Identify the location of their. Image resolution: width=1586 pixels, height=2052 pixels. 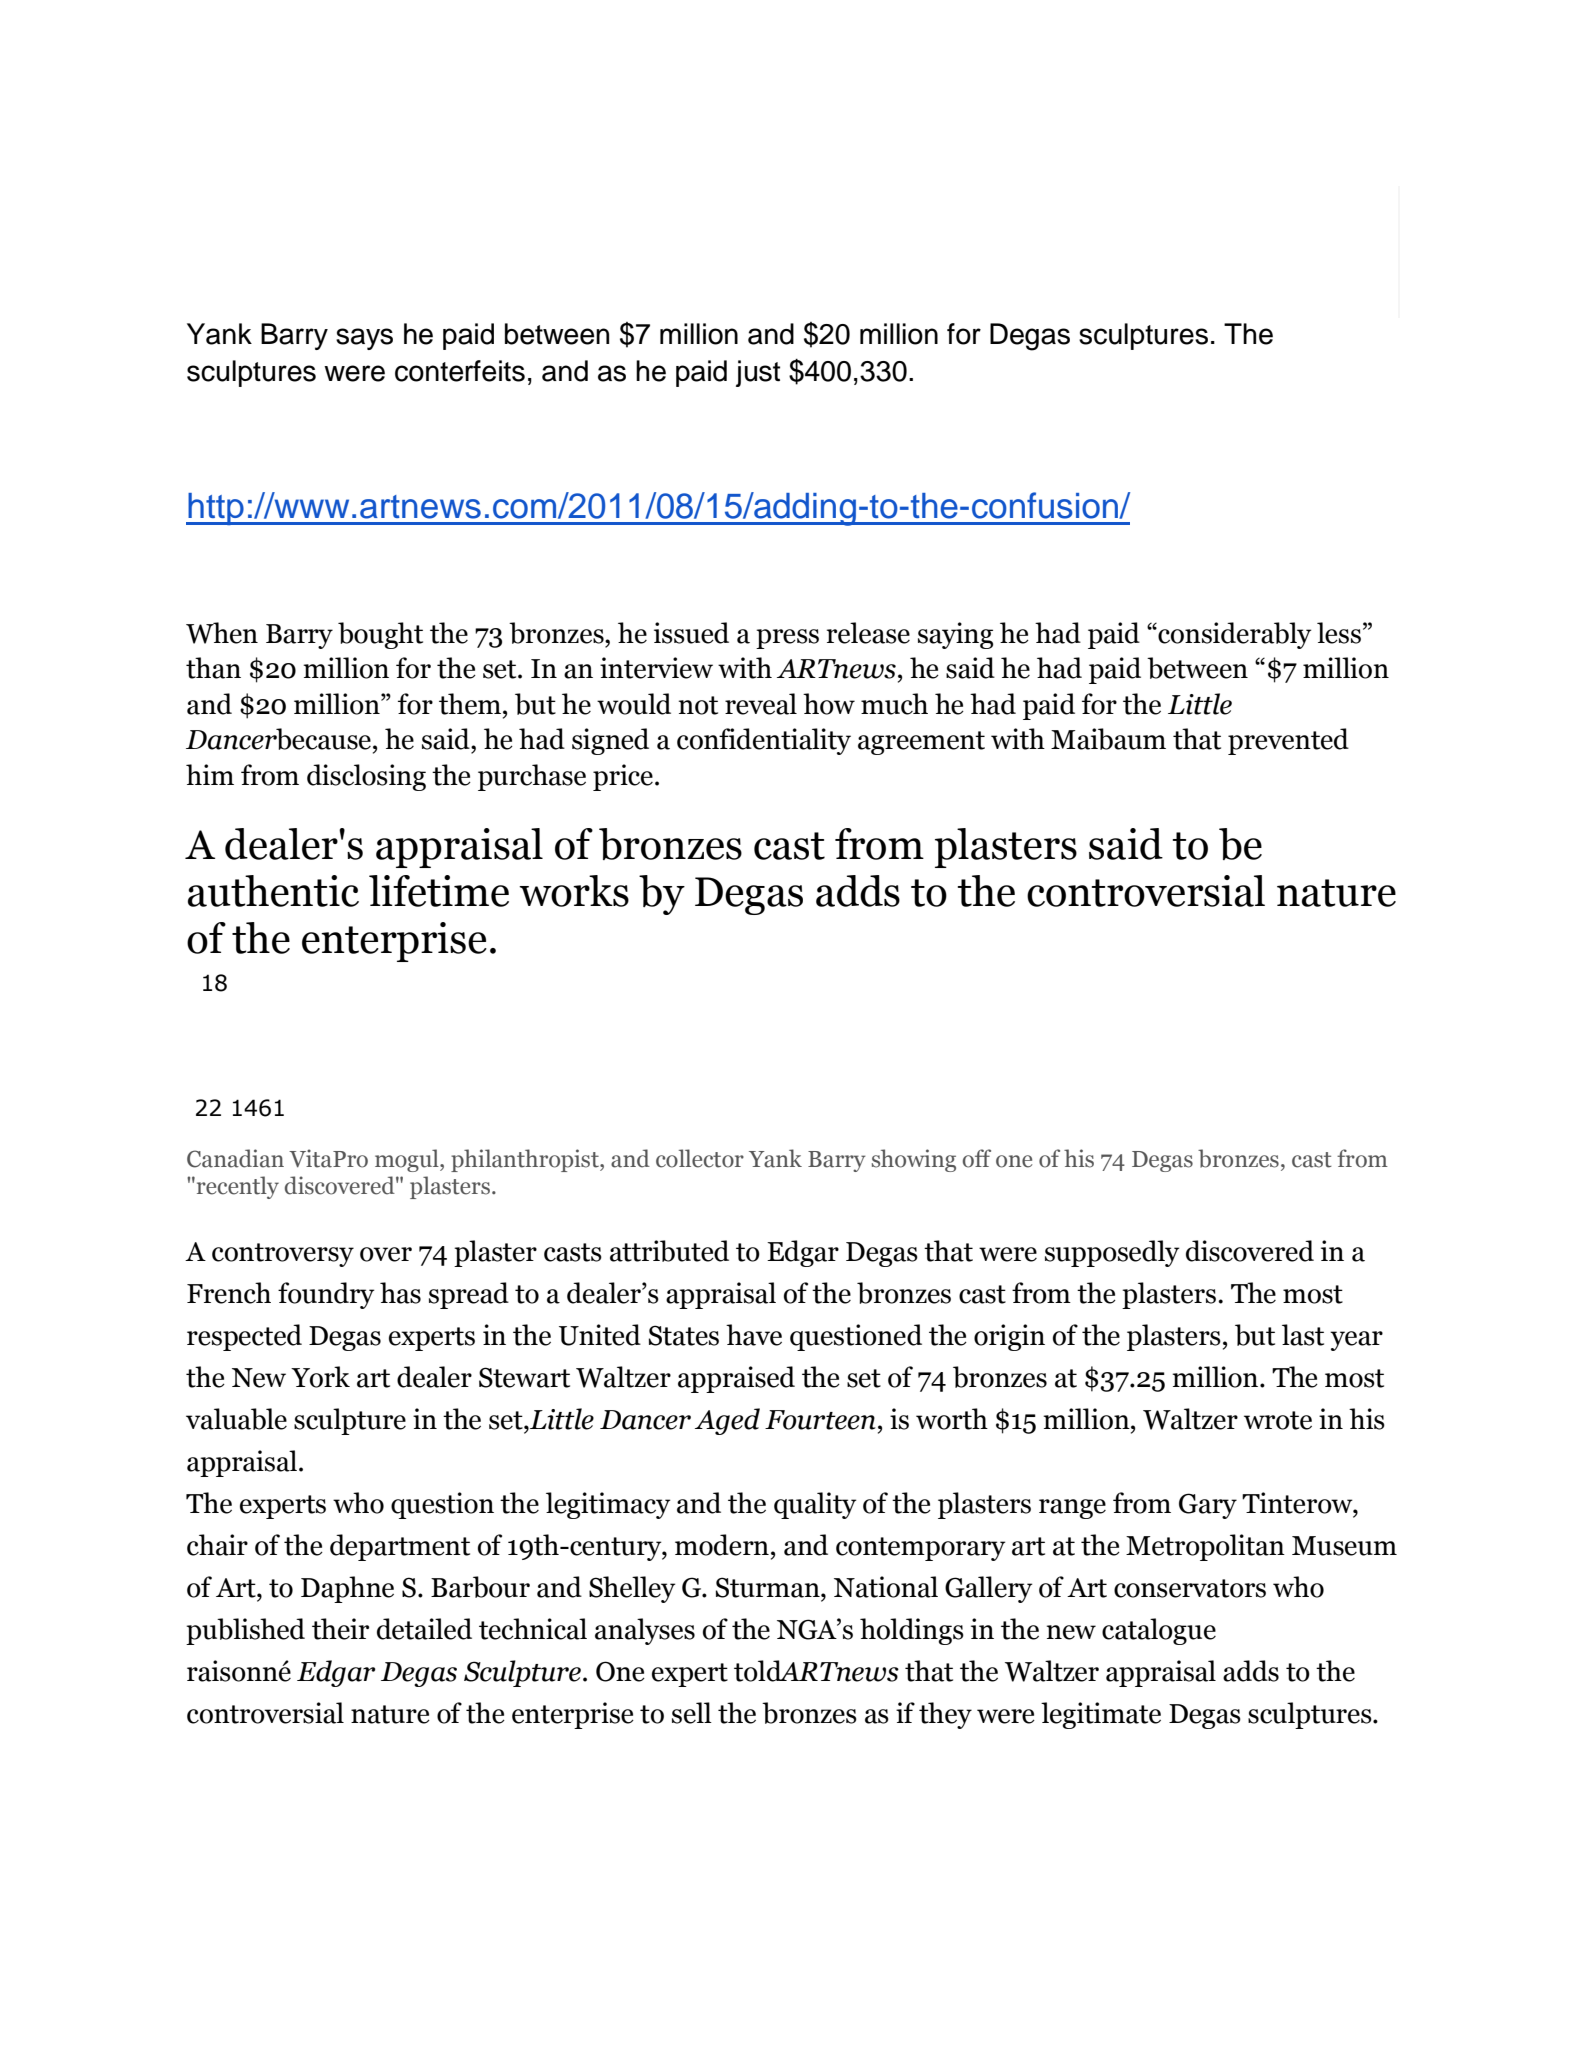
(340, 1629).
